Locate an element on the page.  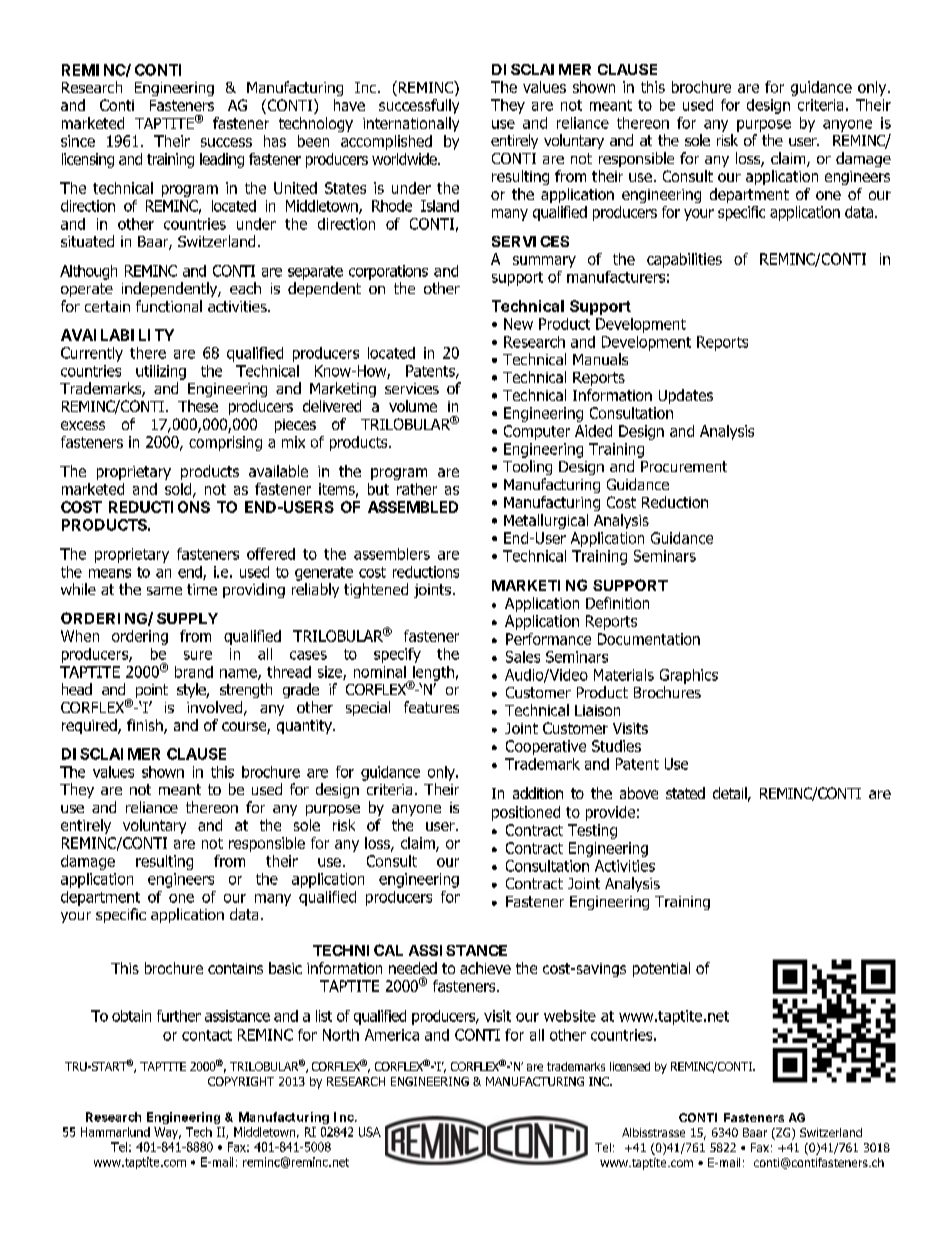
licensing is located at coordinates (88, 160).
